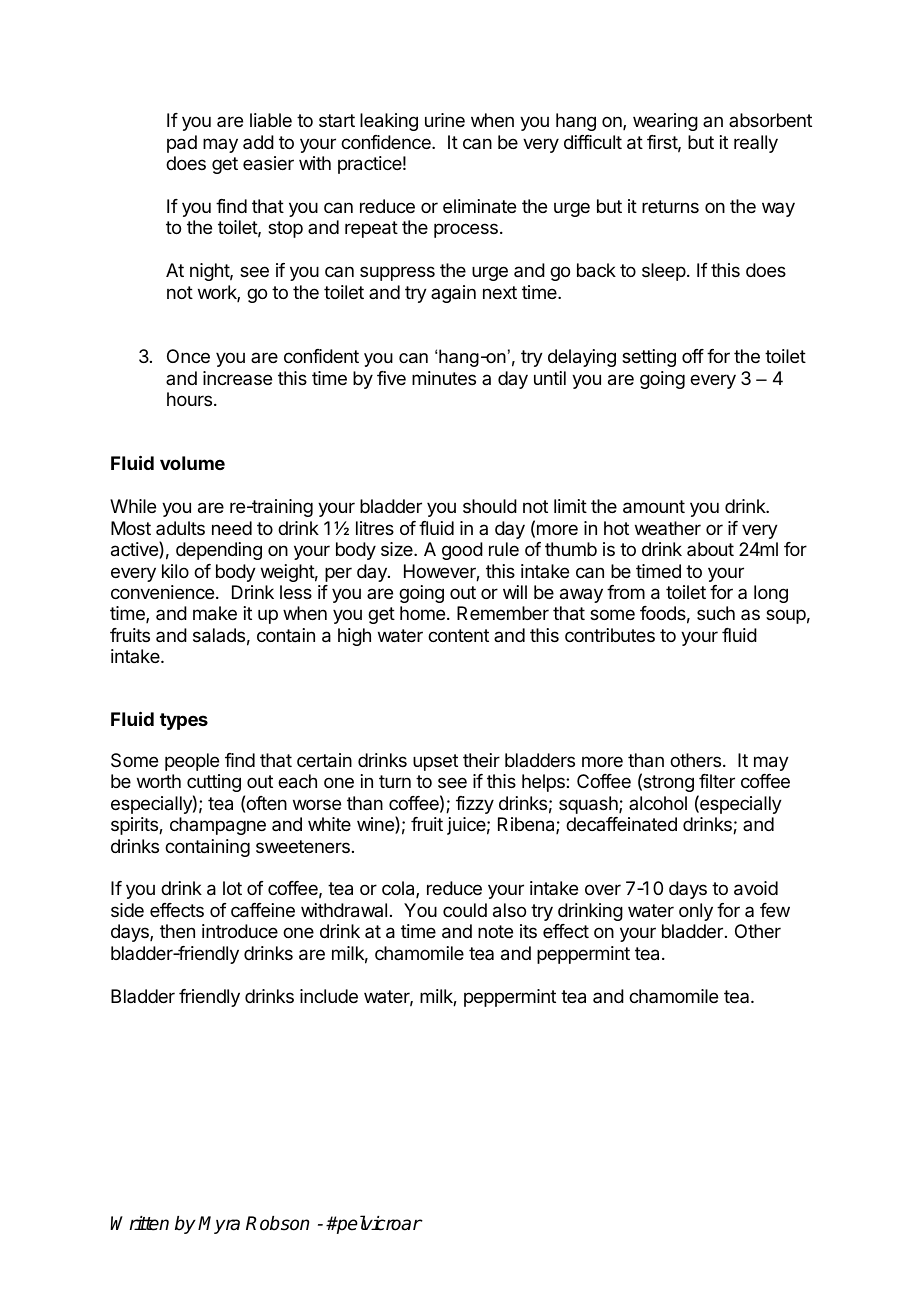  Describe the element at coordinates (458, 635) in the image. I see `content` at that location.
